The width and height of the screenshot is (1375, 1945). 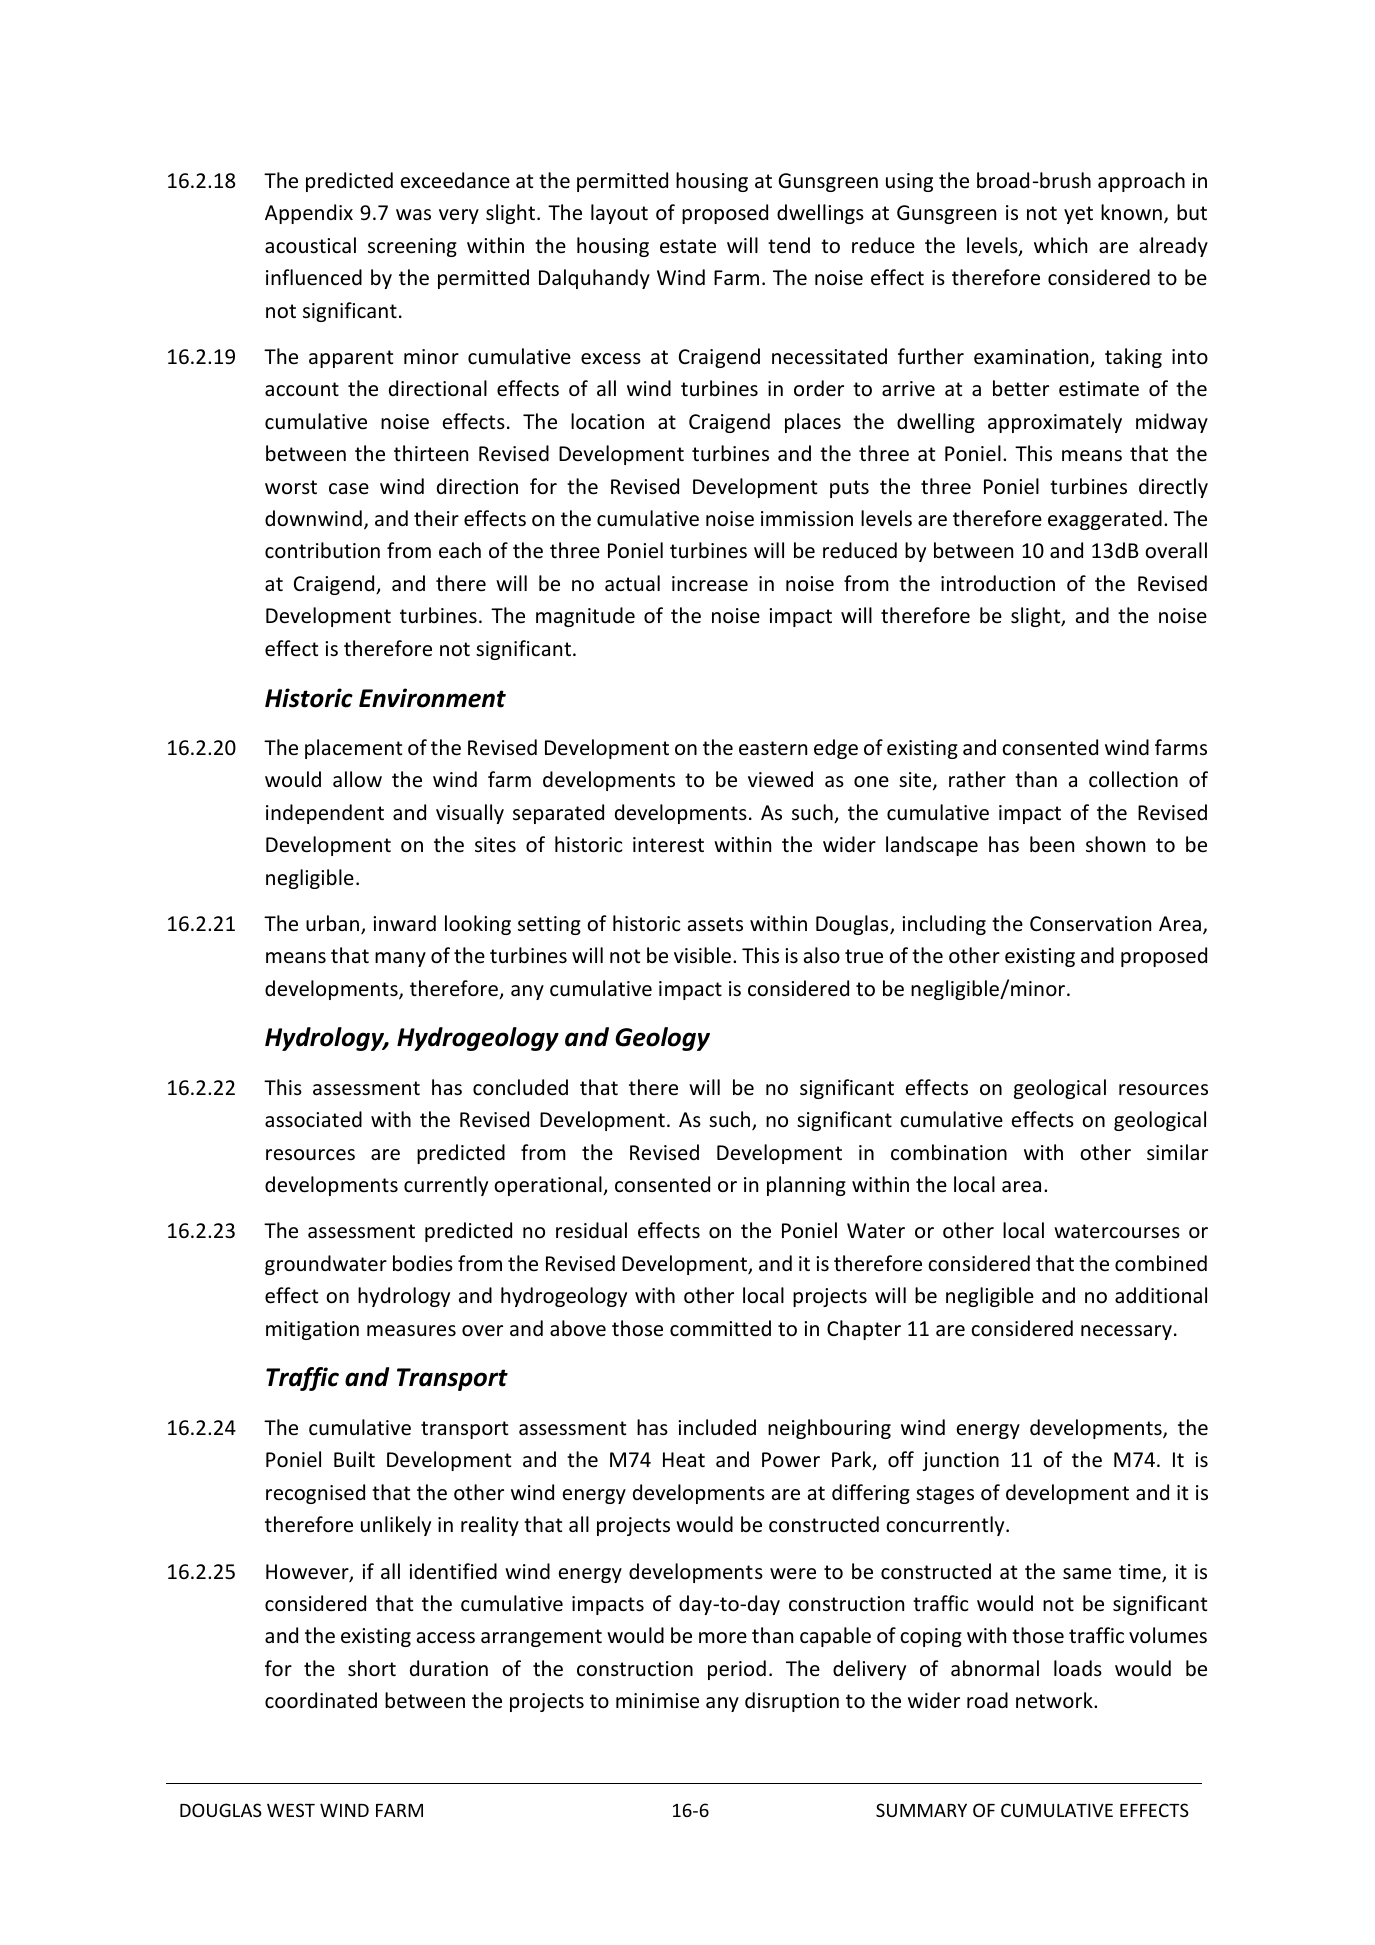 I want to click on coordinated, so click(x=321, y=1700).
